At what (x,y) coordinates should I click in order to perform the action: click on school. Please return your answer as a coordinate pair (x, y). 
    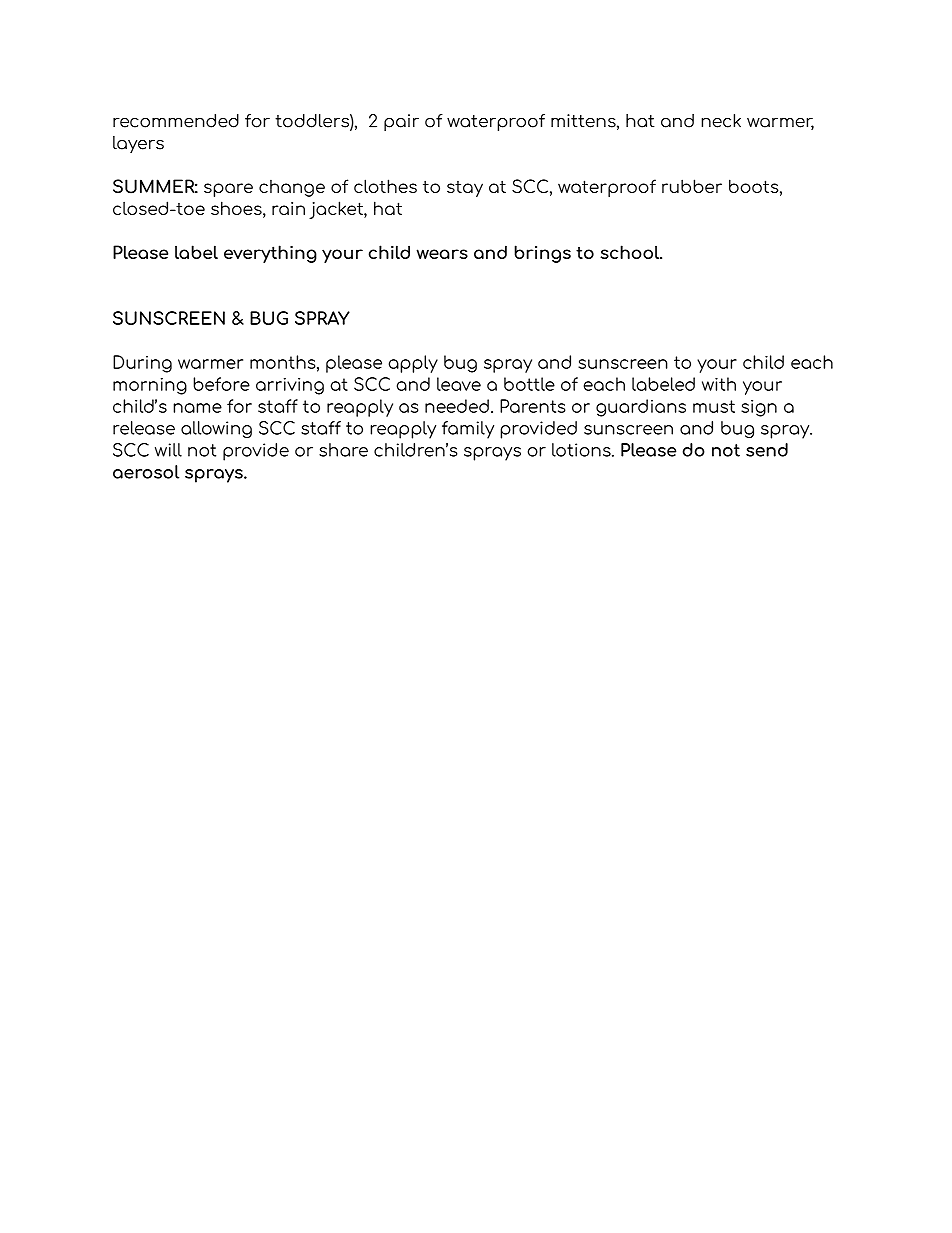
    Looking at the image, I should click on (630, 252).
